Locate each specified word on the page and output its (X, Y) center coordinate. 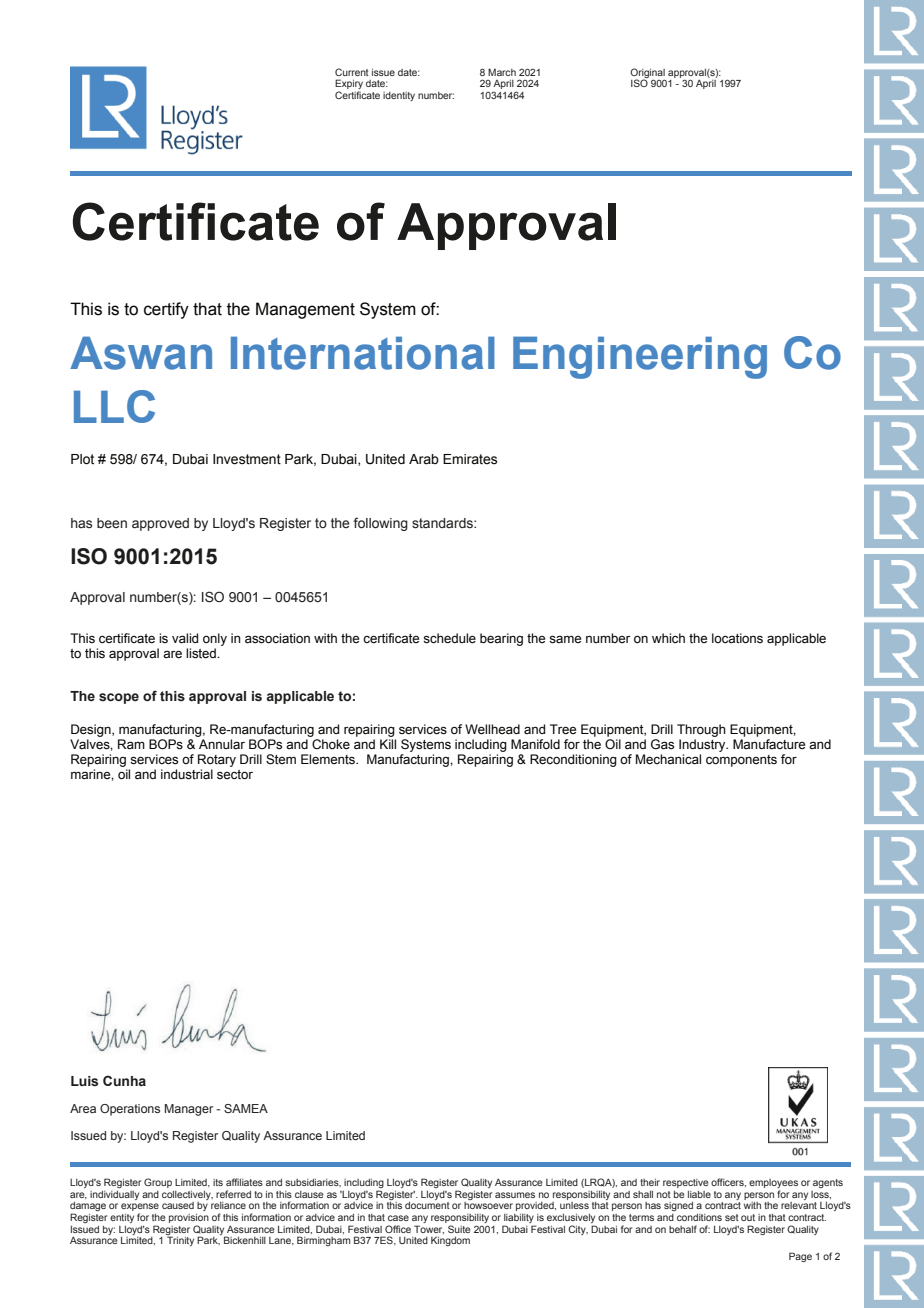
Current (352, 72)
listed (202, 653)
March (502, 72)
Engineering (640, 357)
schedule (449, 638)
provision (189, 1218)
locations (737, 638)
